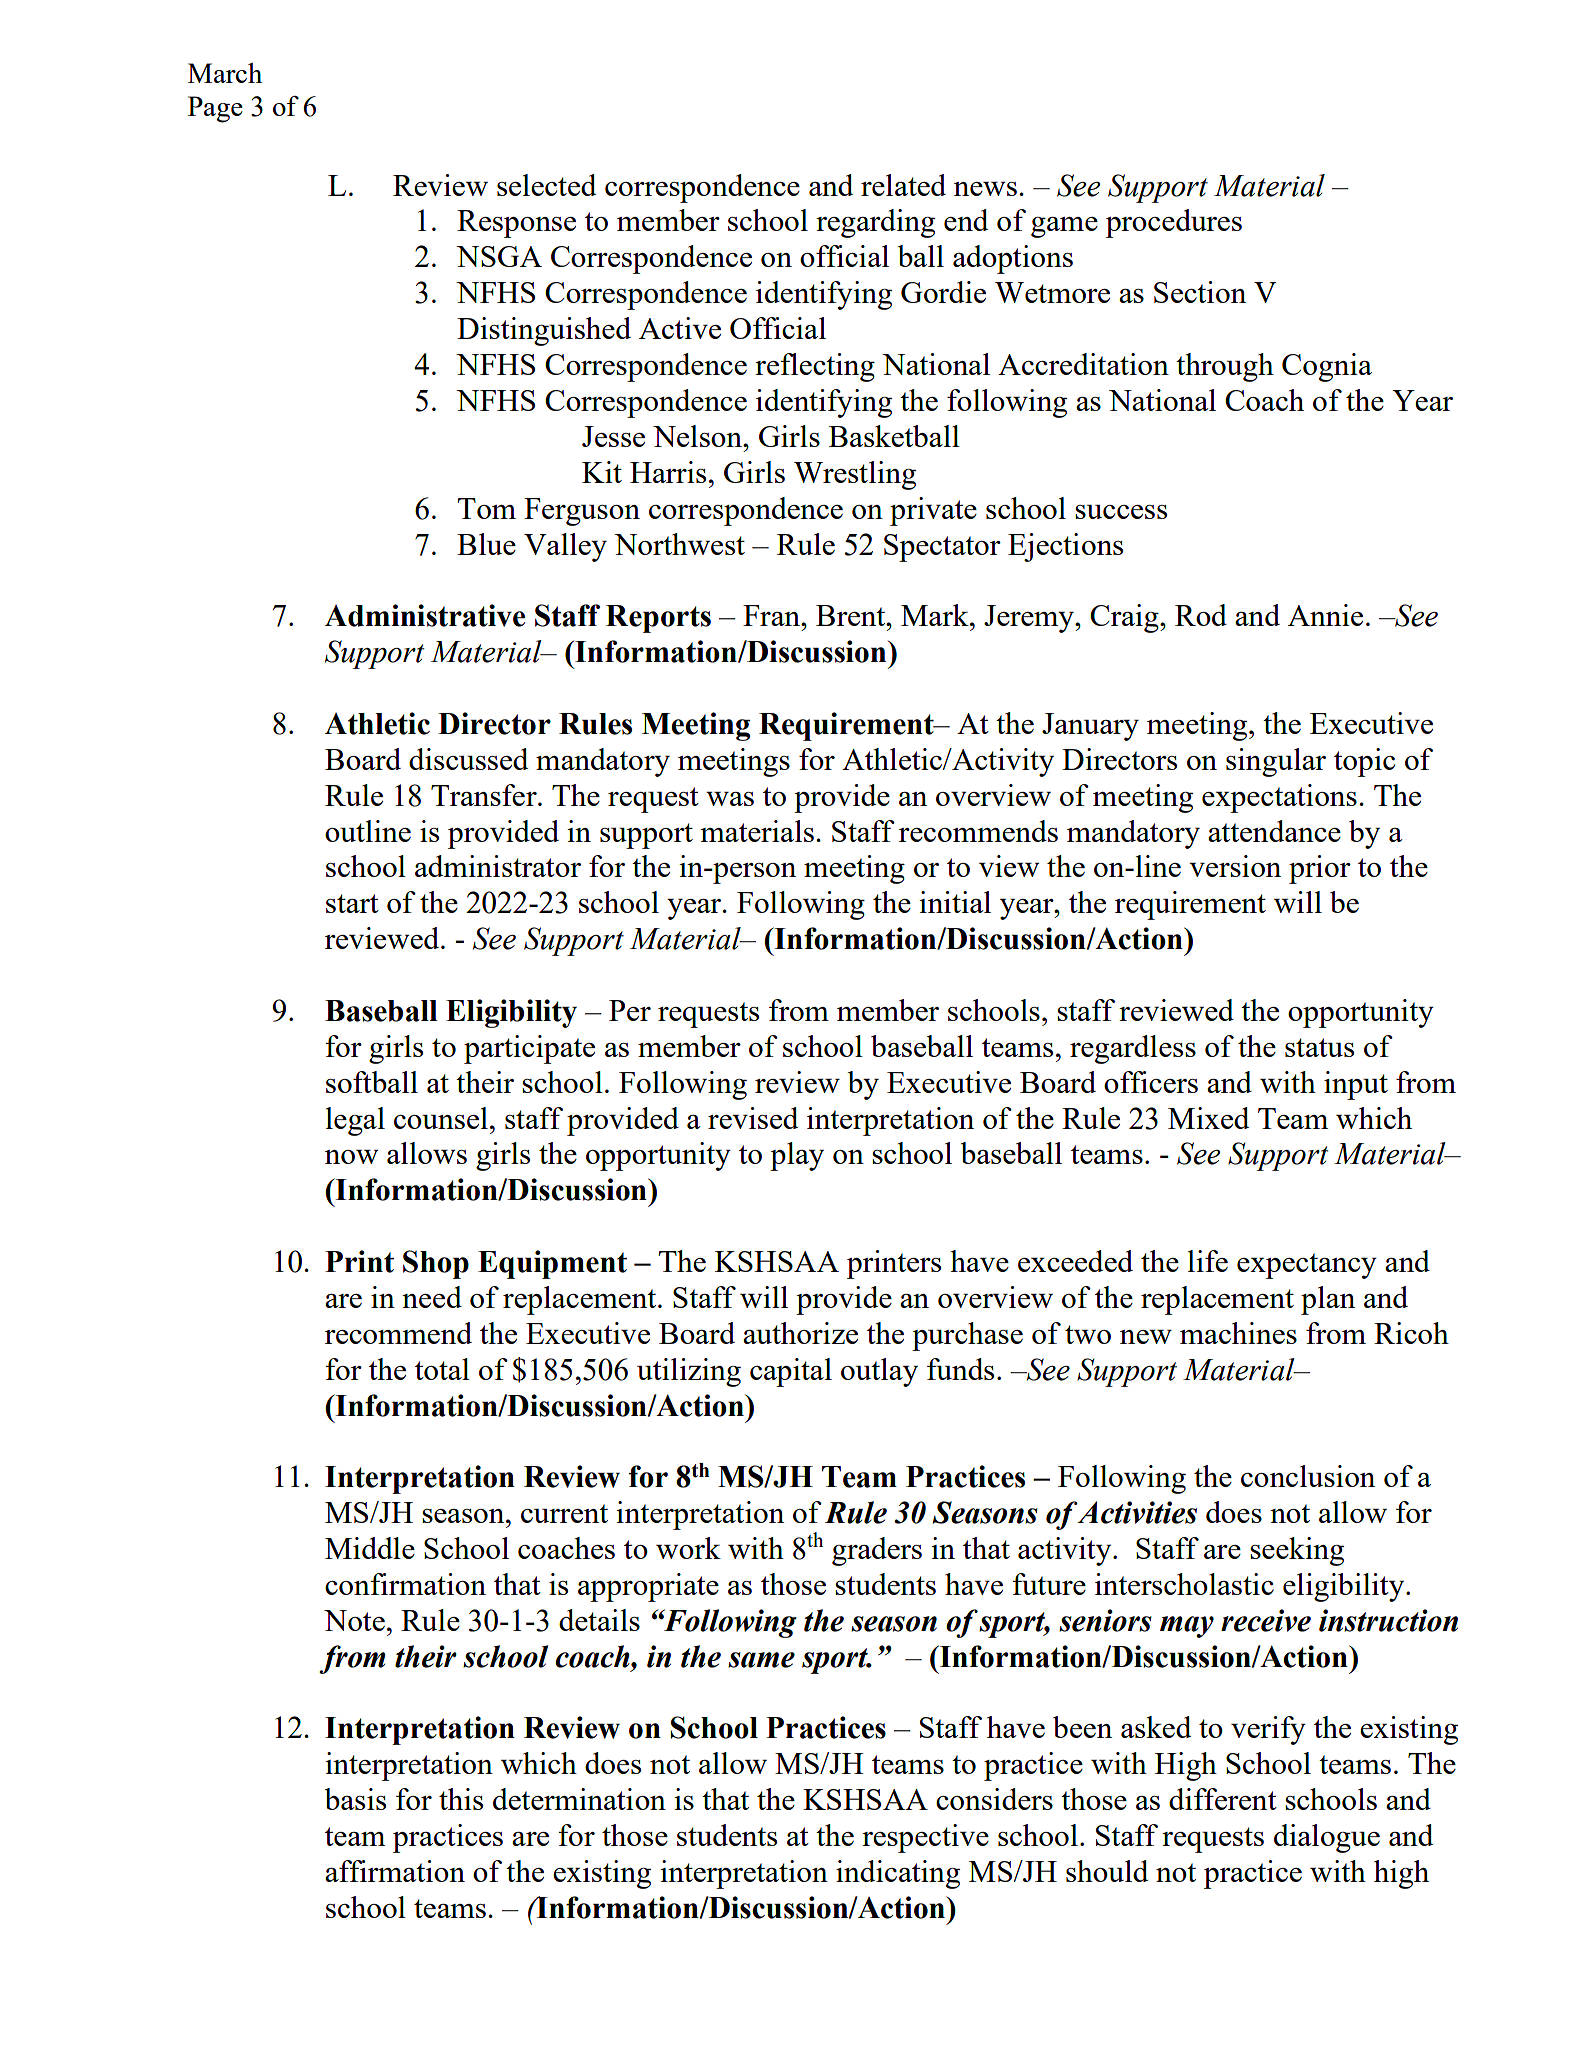 This document has height=2061, width=1593. Describe the element at coordinates (955, 902) in the document. I see `initial` at that location.
